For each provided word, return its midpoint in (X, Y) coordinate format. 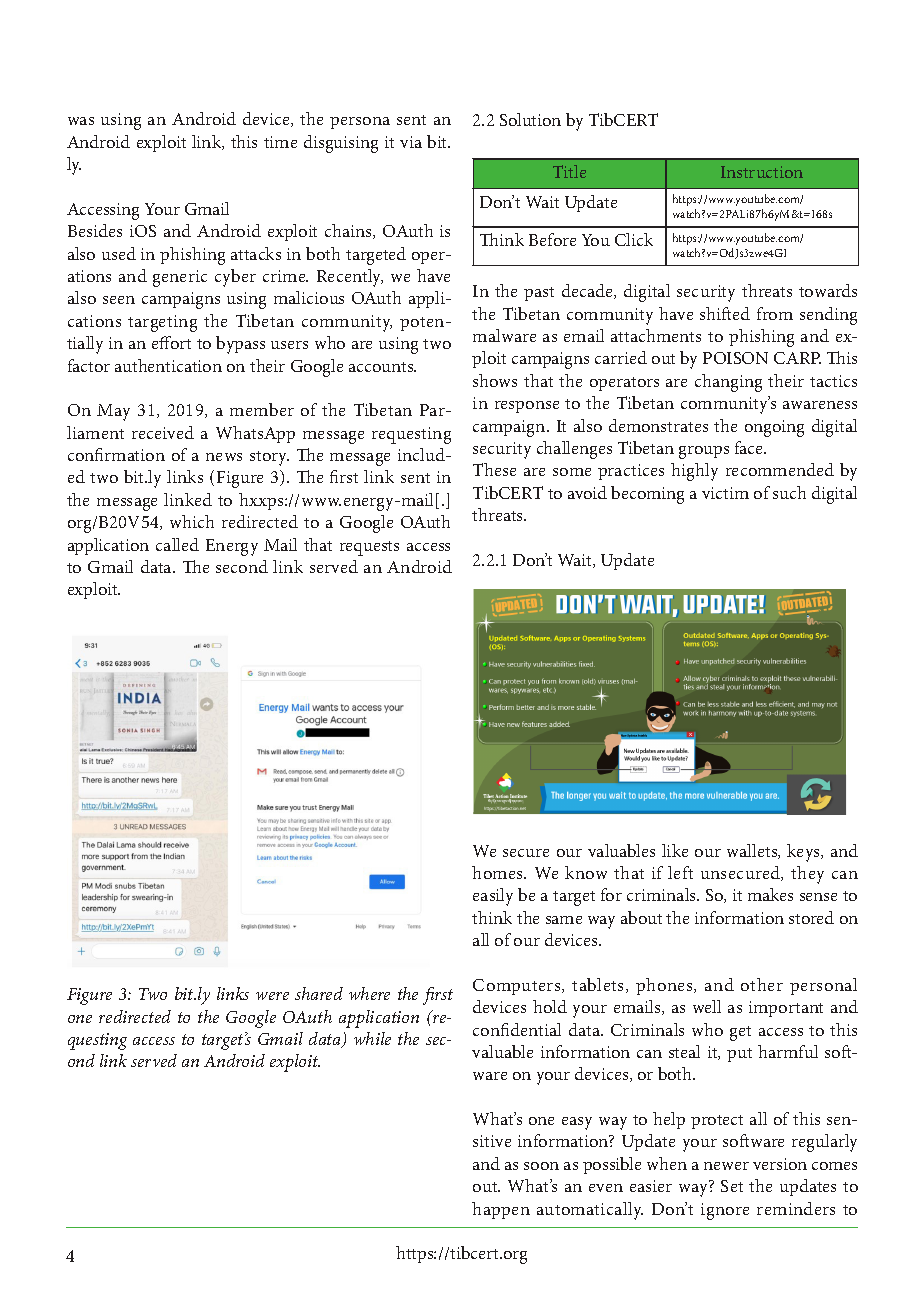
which (192, 521)
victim (725, 493)
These (494, 469)
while (372, 1038)
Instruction (762, 172)
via (411, 142)
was (81, 121)
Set (732, 1186)
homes (498, 872)
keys (804, 853)
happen (501, 1210)
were (272, 996)
